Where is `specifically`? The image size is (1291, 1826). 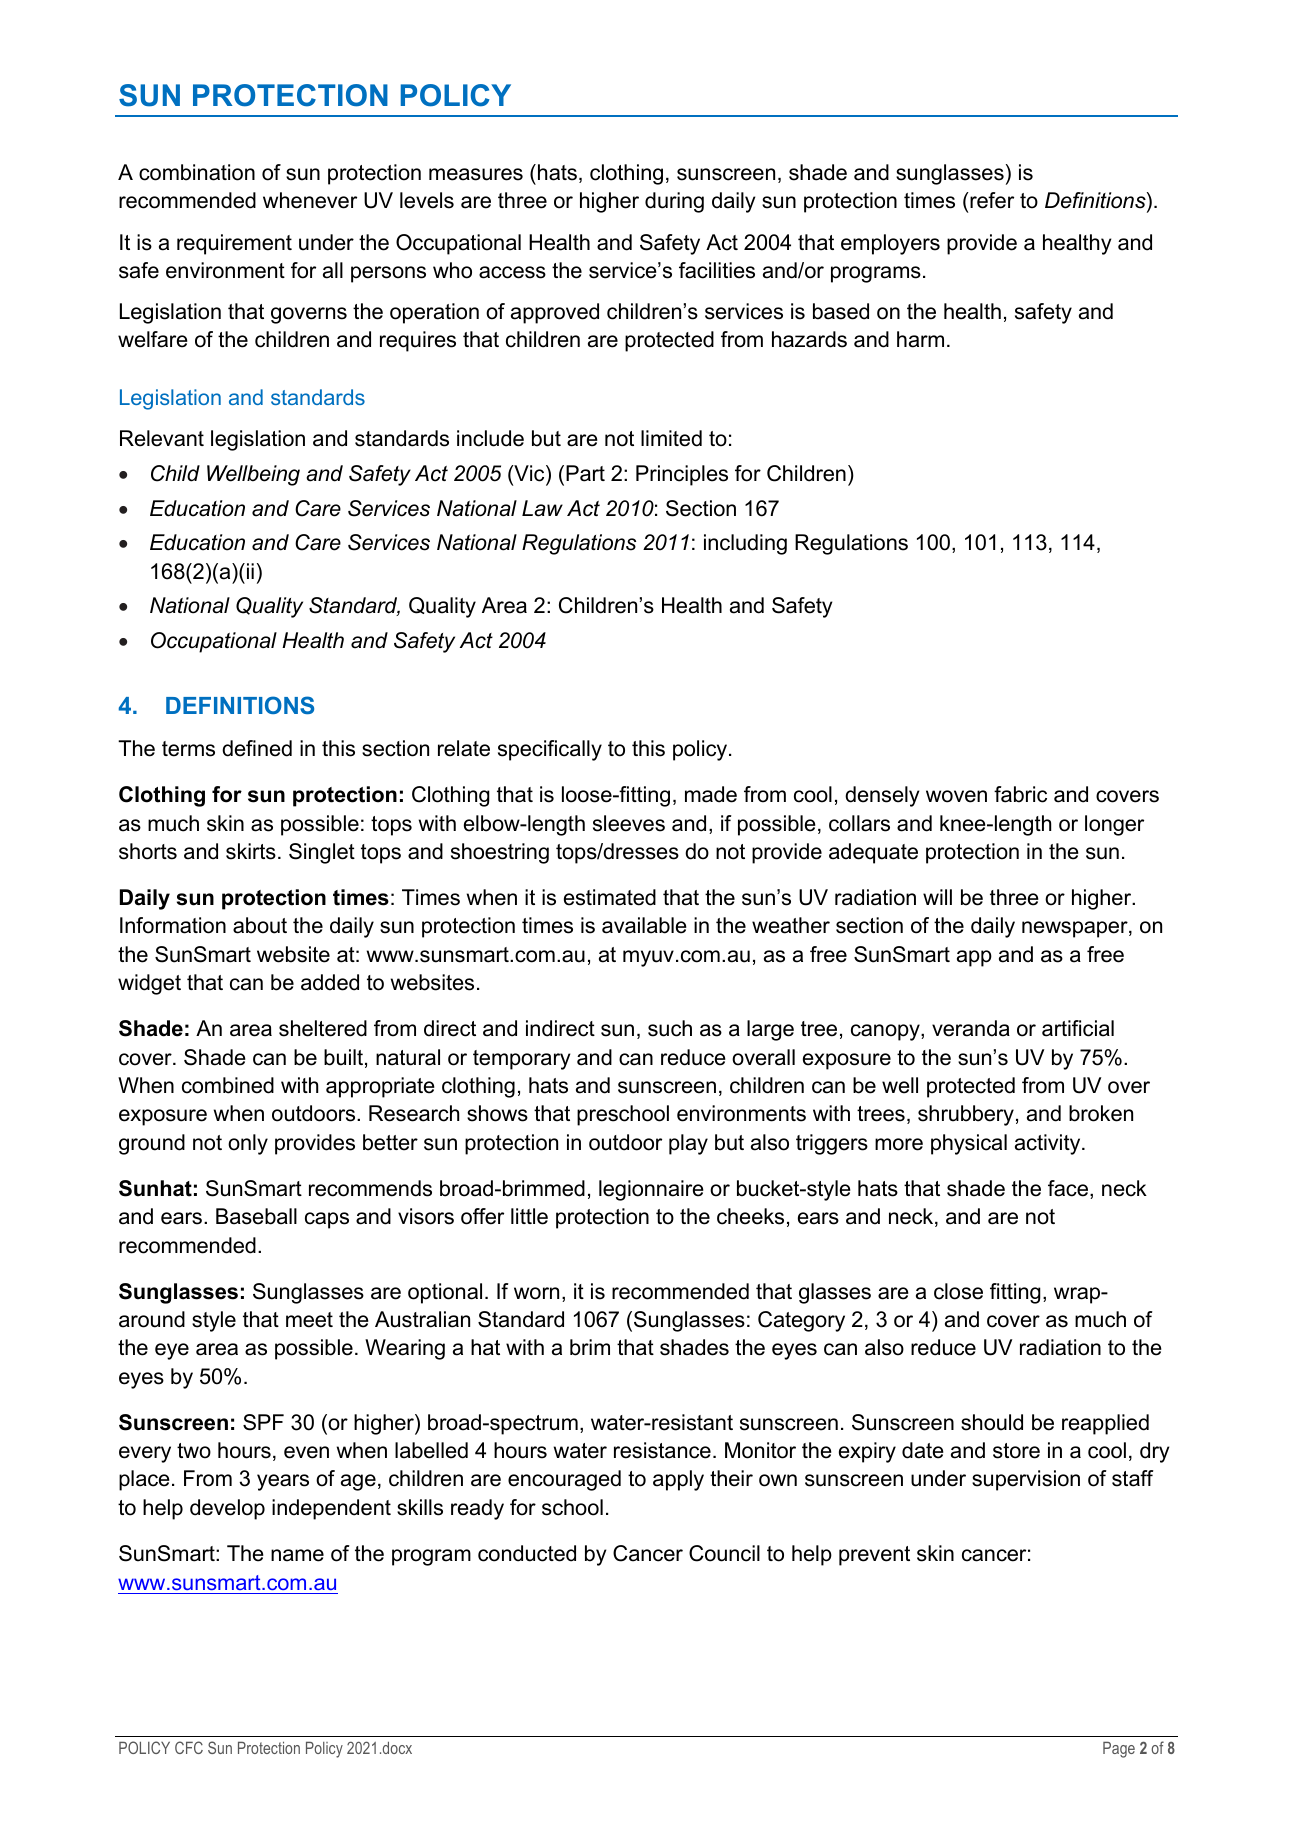
specifically is located at coordinates (550, 750).
